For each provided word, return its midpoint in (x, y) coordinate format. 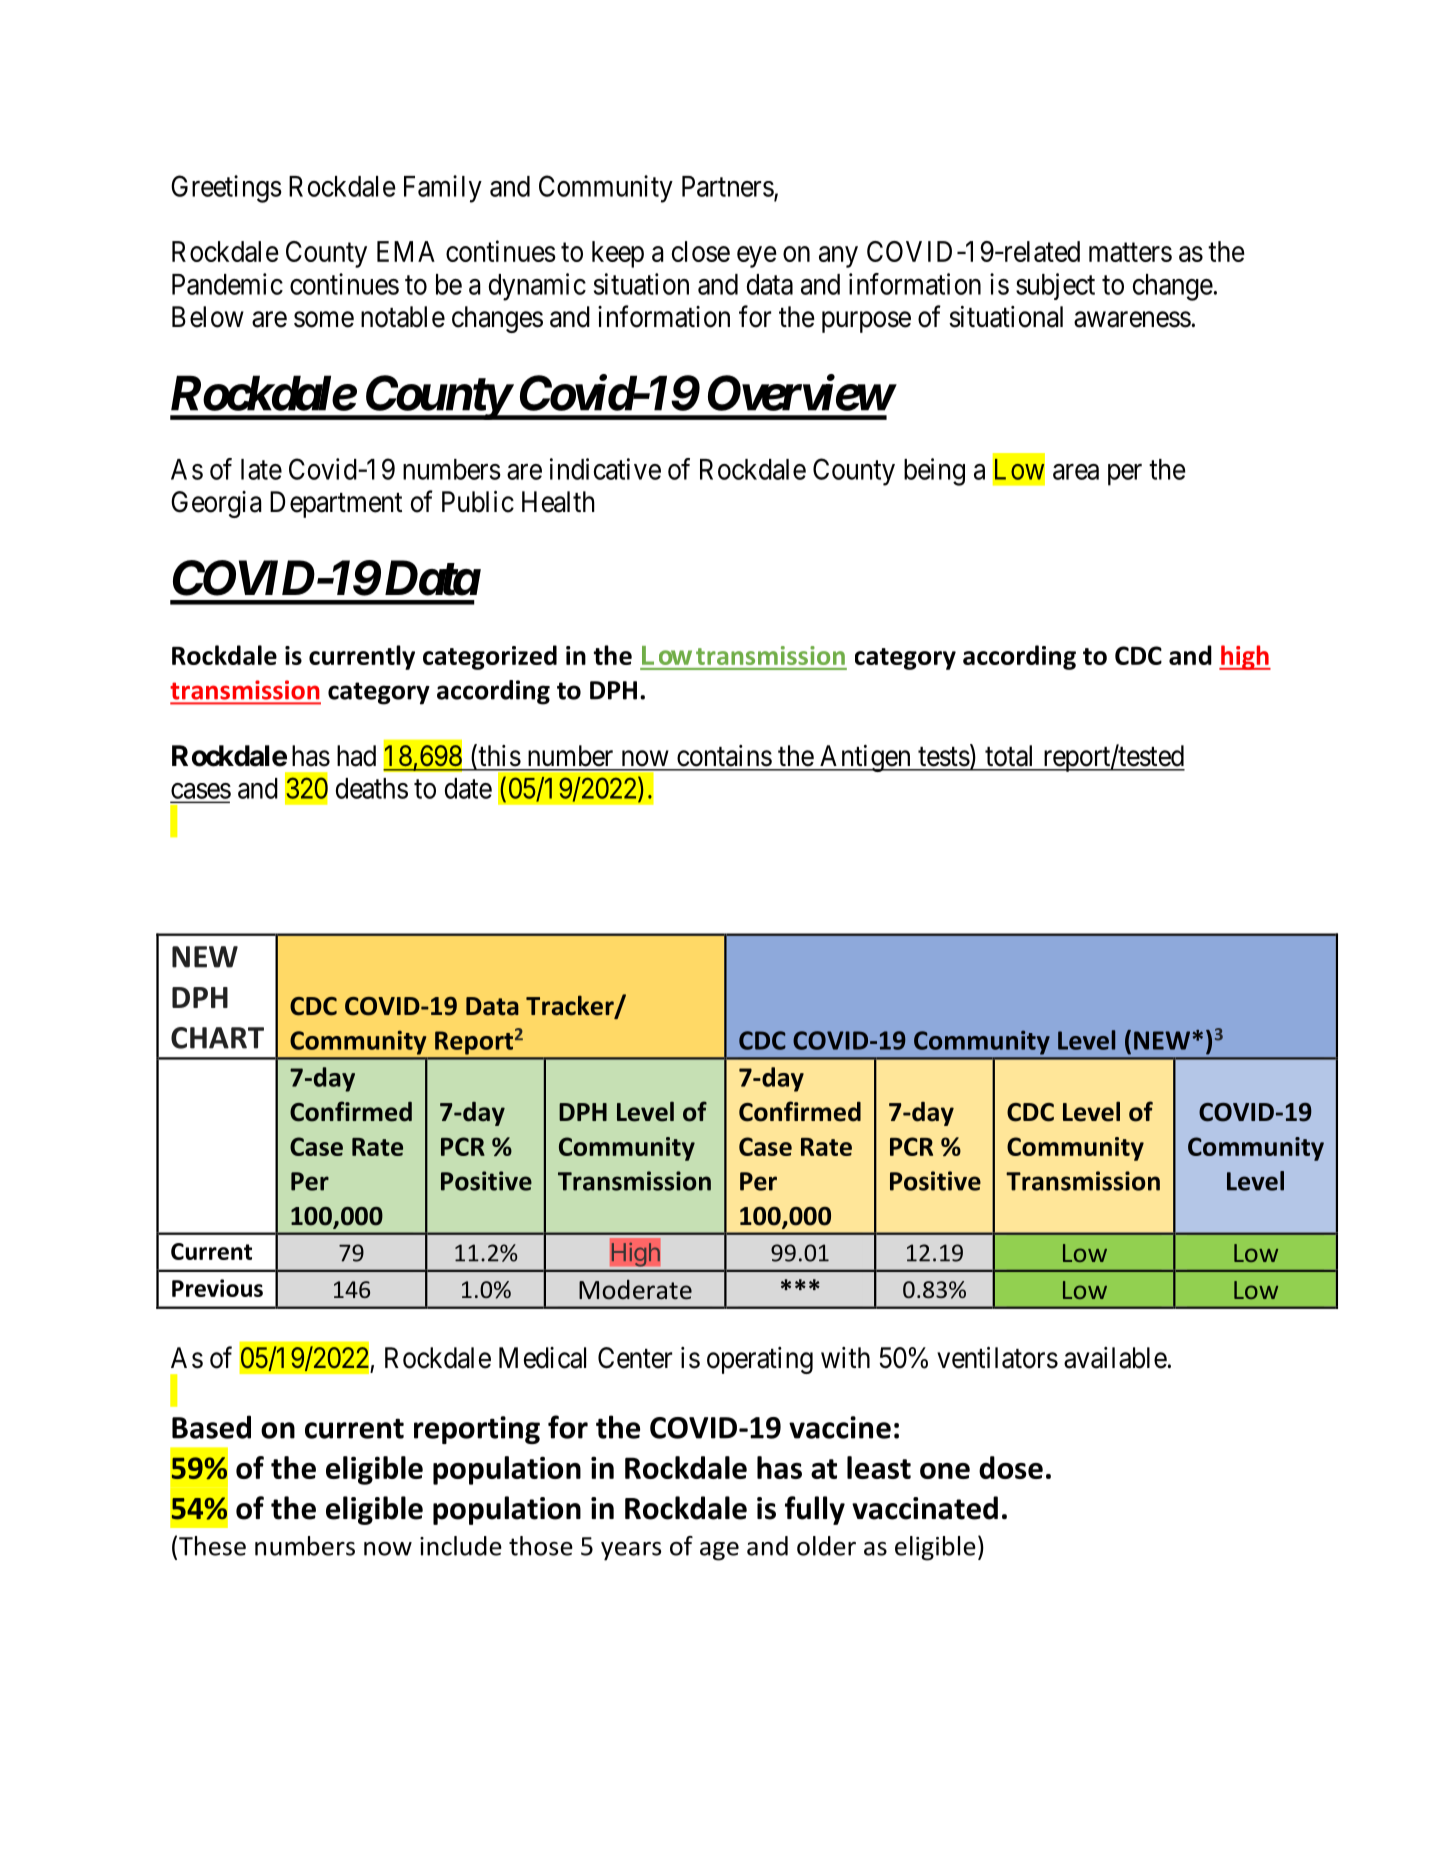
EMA (406, 251)
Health (558, 502)
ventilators (997, 1357)
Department (336, 504)
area (1076, 472)
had (356, 756)
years (631, 1551)
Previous (217, 1288)
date (468, 788)
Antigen (865, 758)
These (212, 1546)
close (701, 251)
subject (1055, 286)
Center (635, 1358)
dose (1011, 1467)
